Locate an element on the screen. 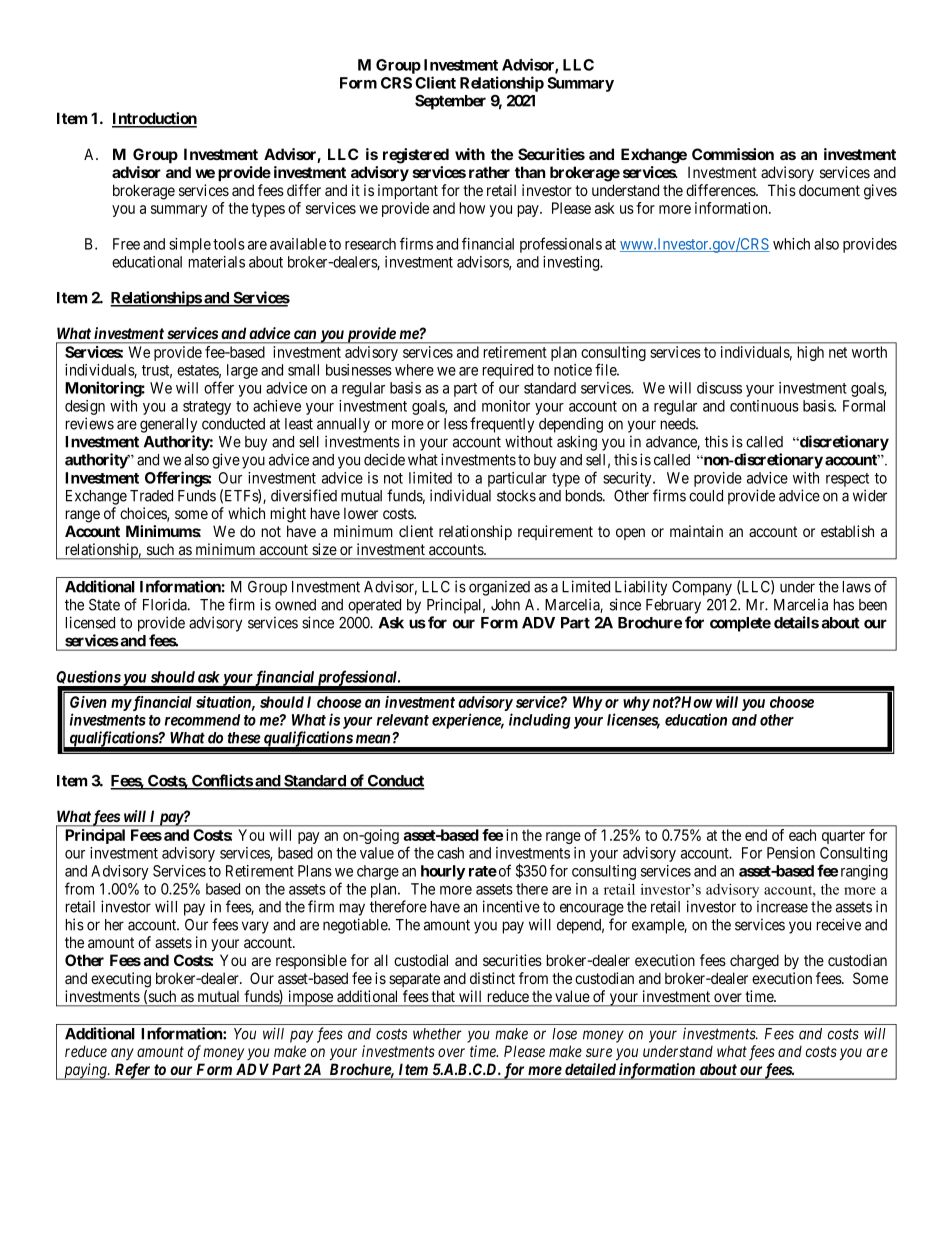 This screenshot has width=952, height=1233. high is located at coordinates (811, 353).
